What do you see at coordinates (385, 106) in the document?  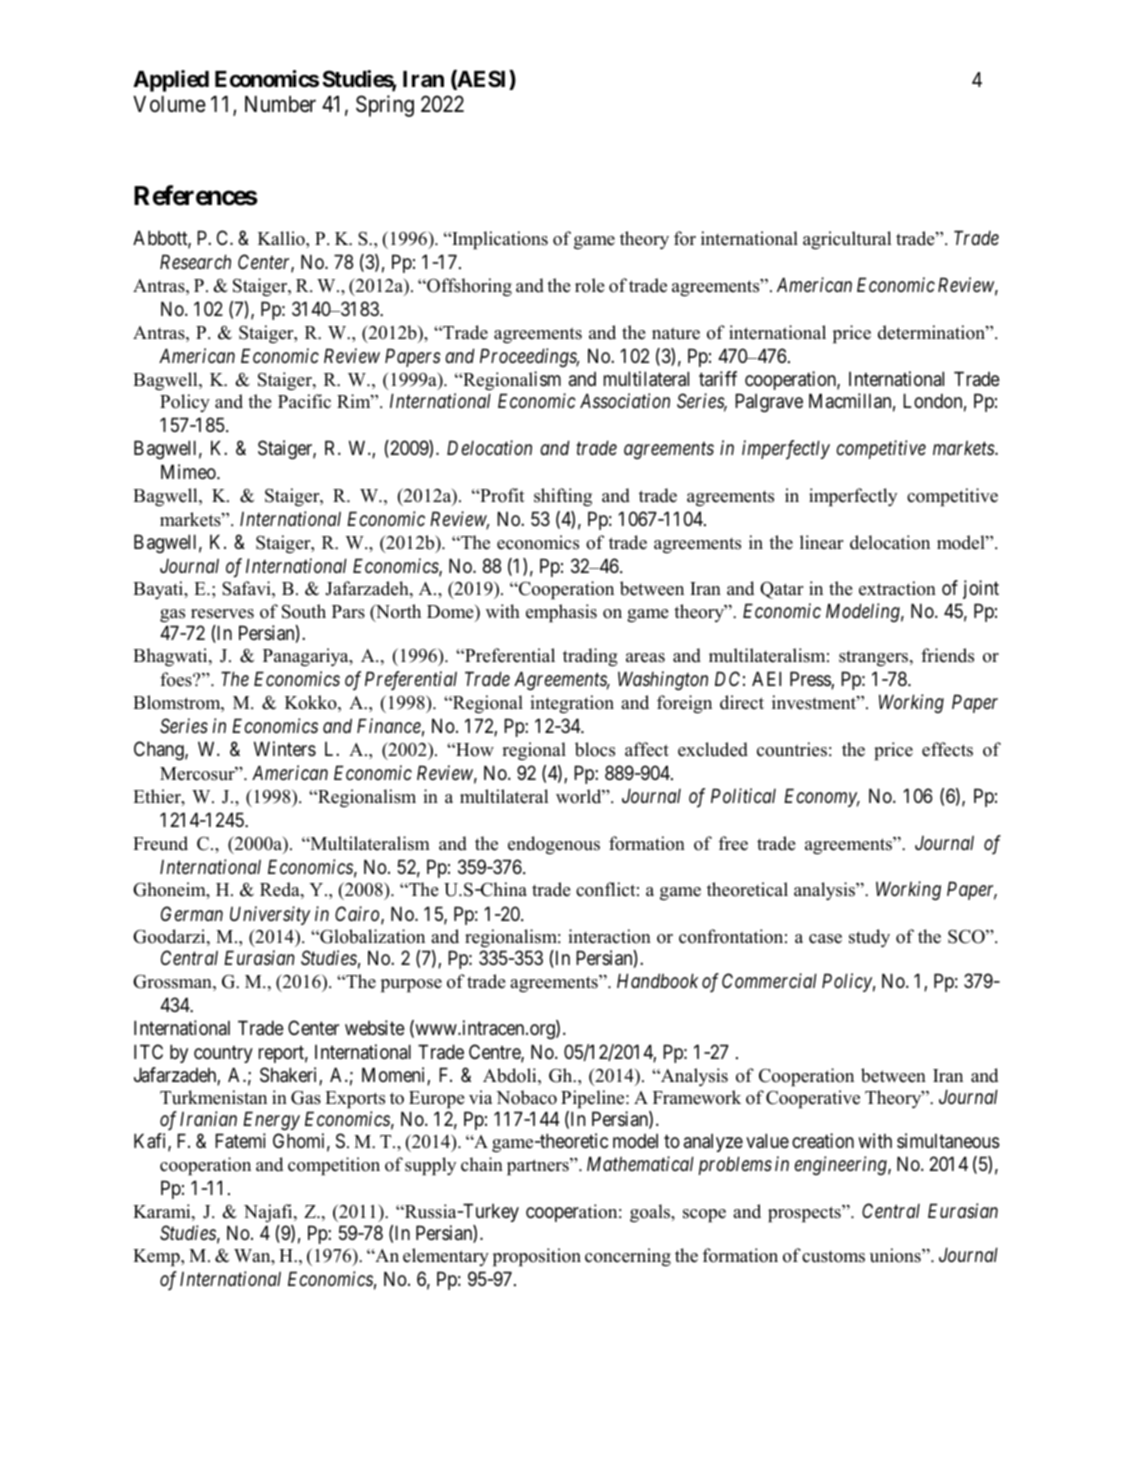 I see `Spring` at bounding box center [385, 106].
